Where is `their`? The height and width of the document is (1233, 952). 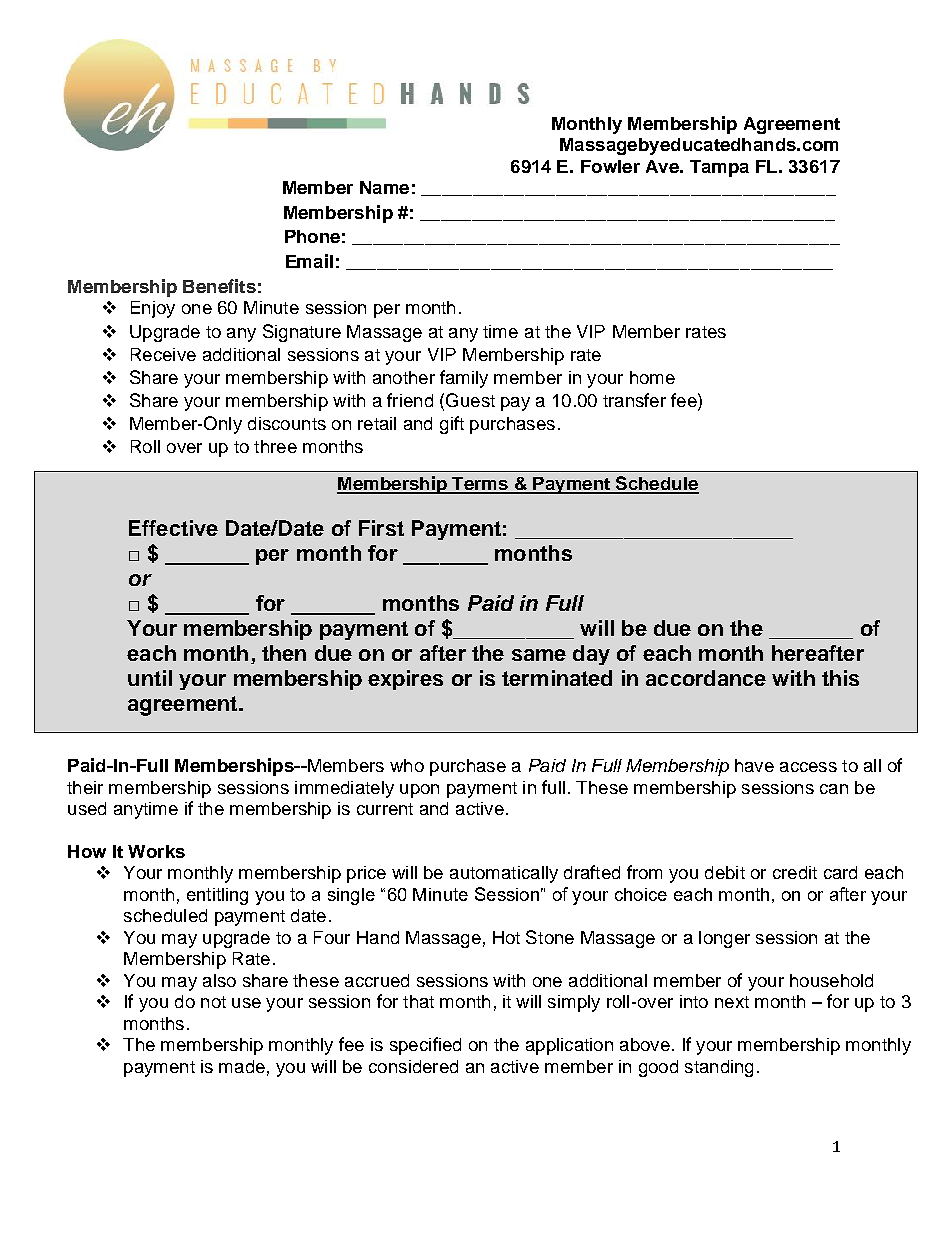
their is located at coordinates (85, 787).
